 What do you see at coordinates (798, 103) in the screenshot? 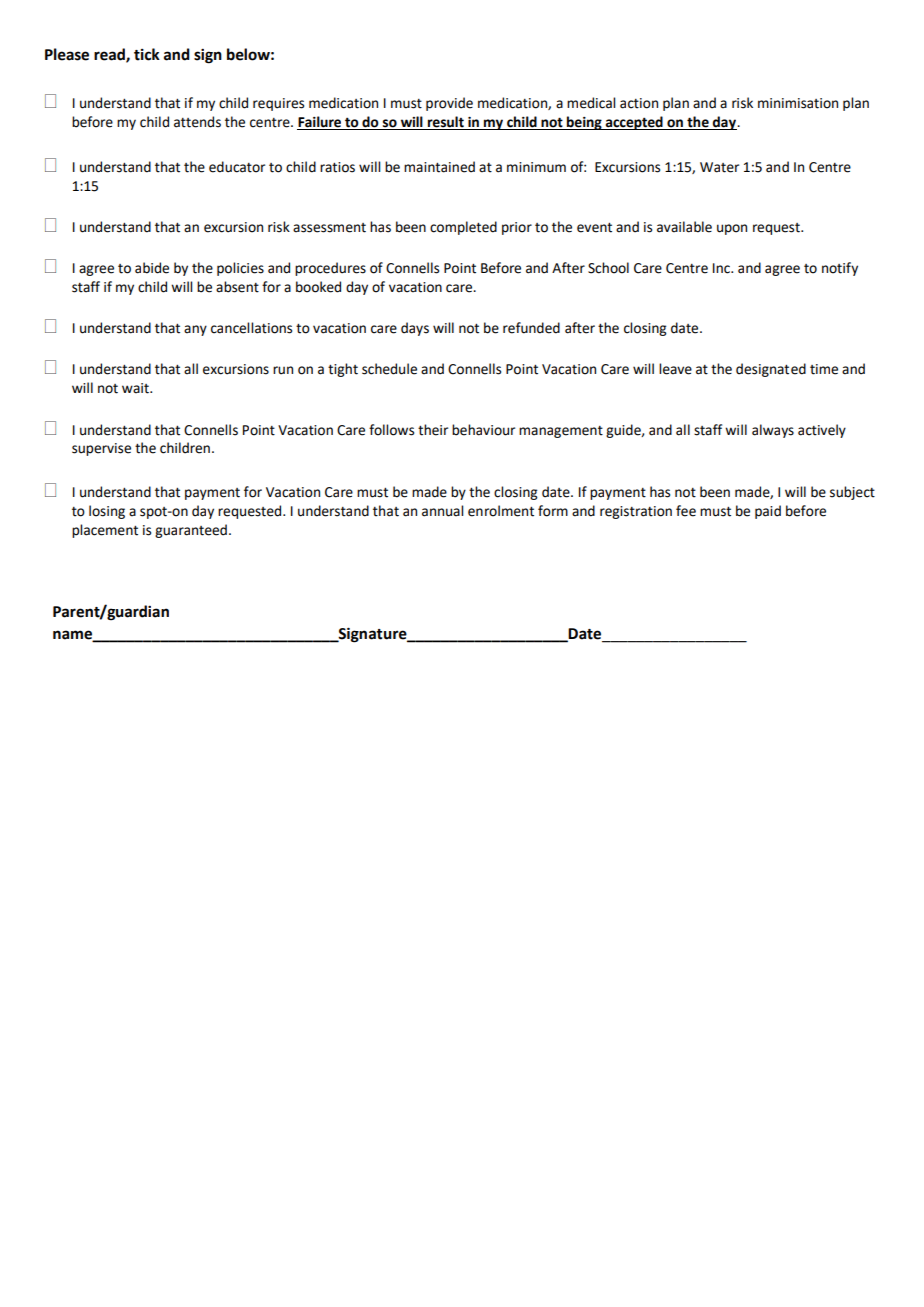
I see `minimisation` at bounding box center [798, 103].
